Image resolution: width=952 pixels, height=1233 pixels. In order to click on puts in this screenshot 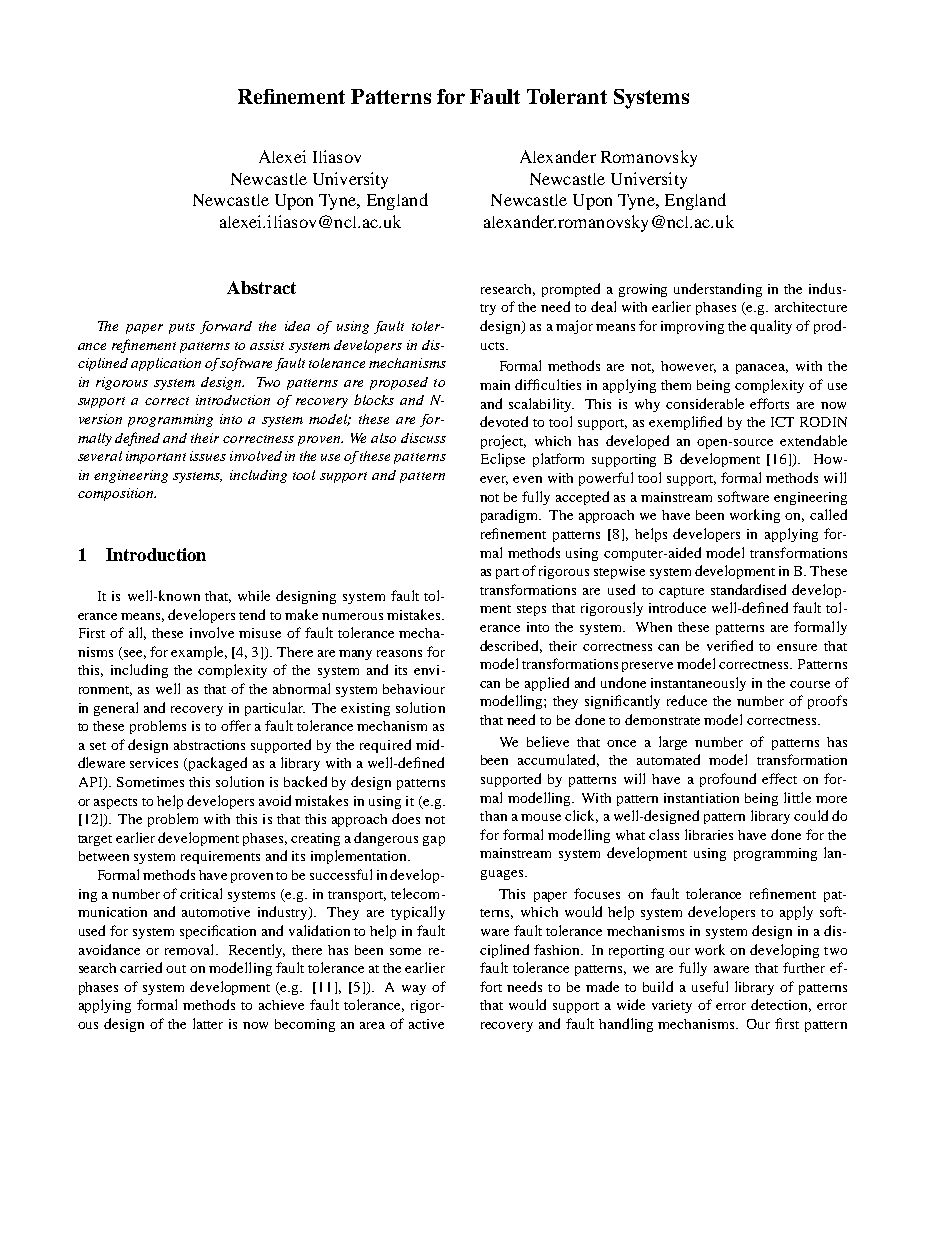, I will do `click(182, 328)`.
